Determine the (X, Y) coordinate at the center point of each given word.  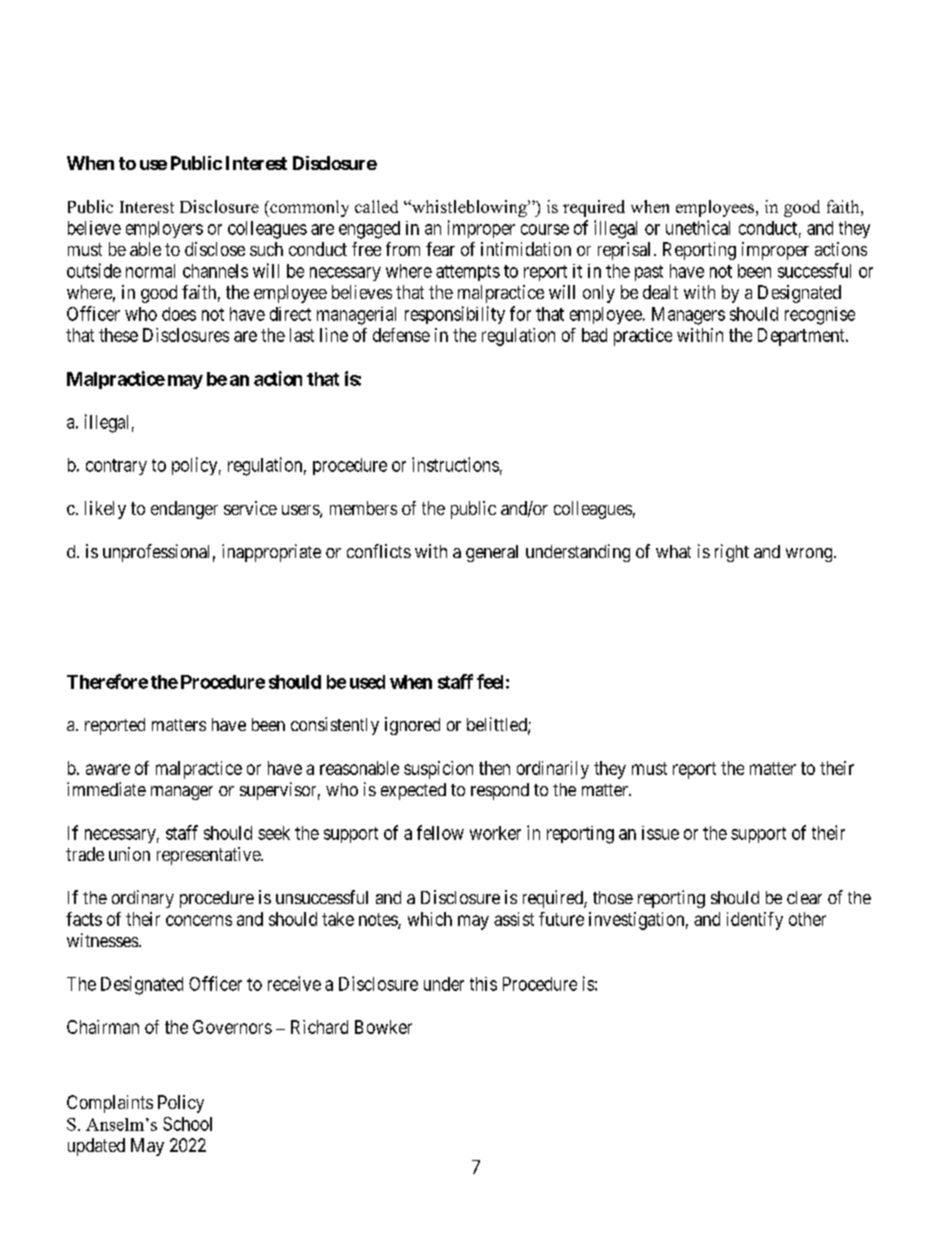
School (187, 1124)
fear (440, 249)
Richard (319, 1027)
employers (164, 229)
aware (108, 769)
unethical (698, 227)
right (732, 553)
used (367, 682)
